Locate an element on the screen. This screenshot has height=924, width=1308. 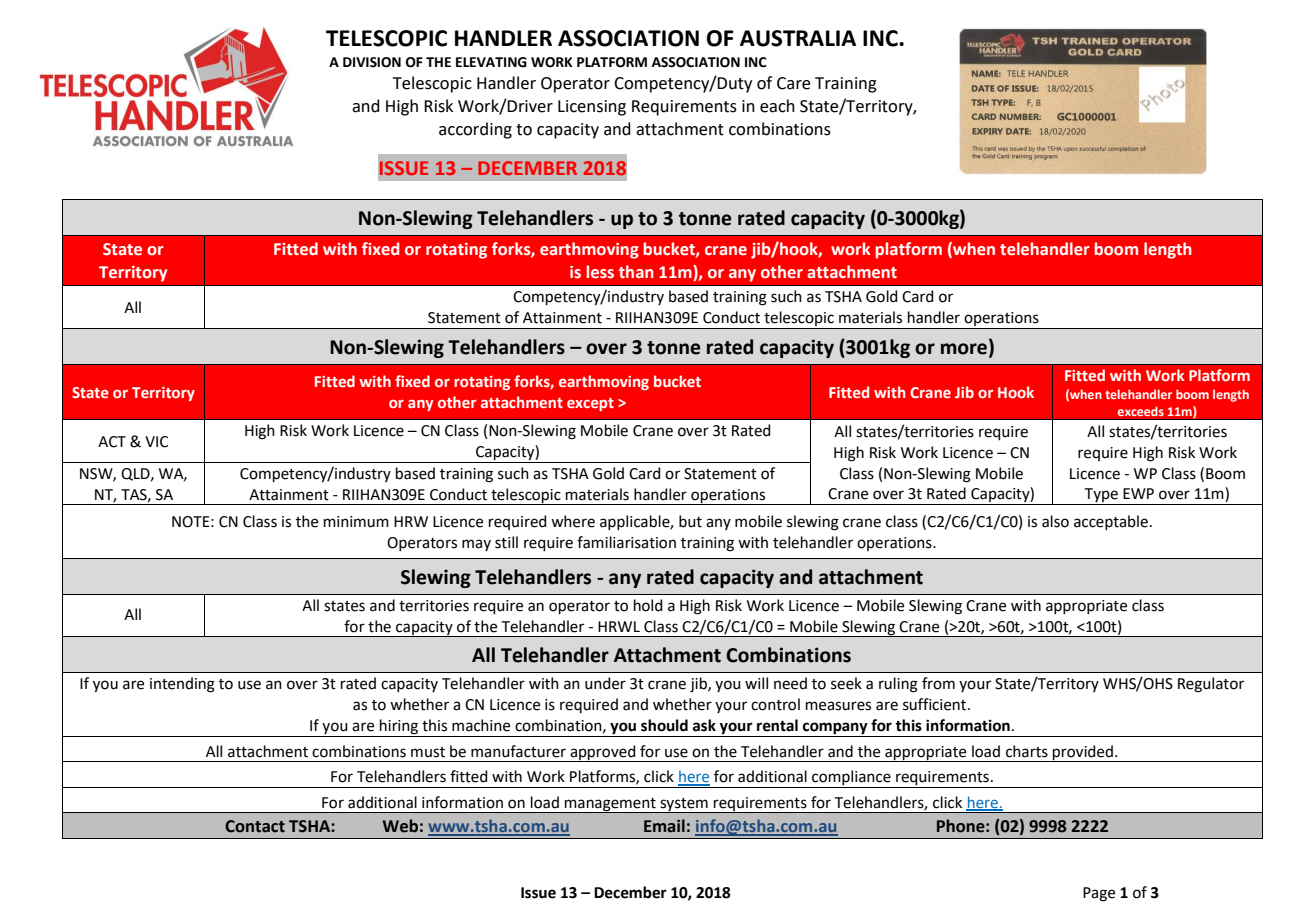
DIVISION is located at coordinates (372, 62).
